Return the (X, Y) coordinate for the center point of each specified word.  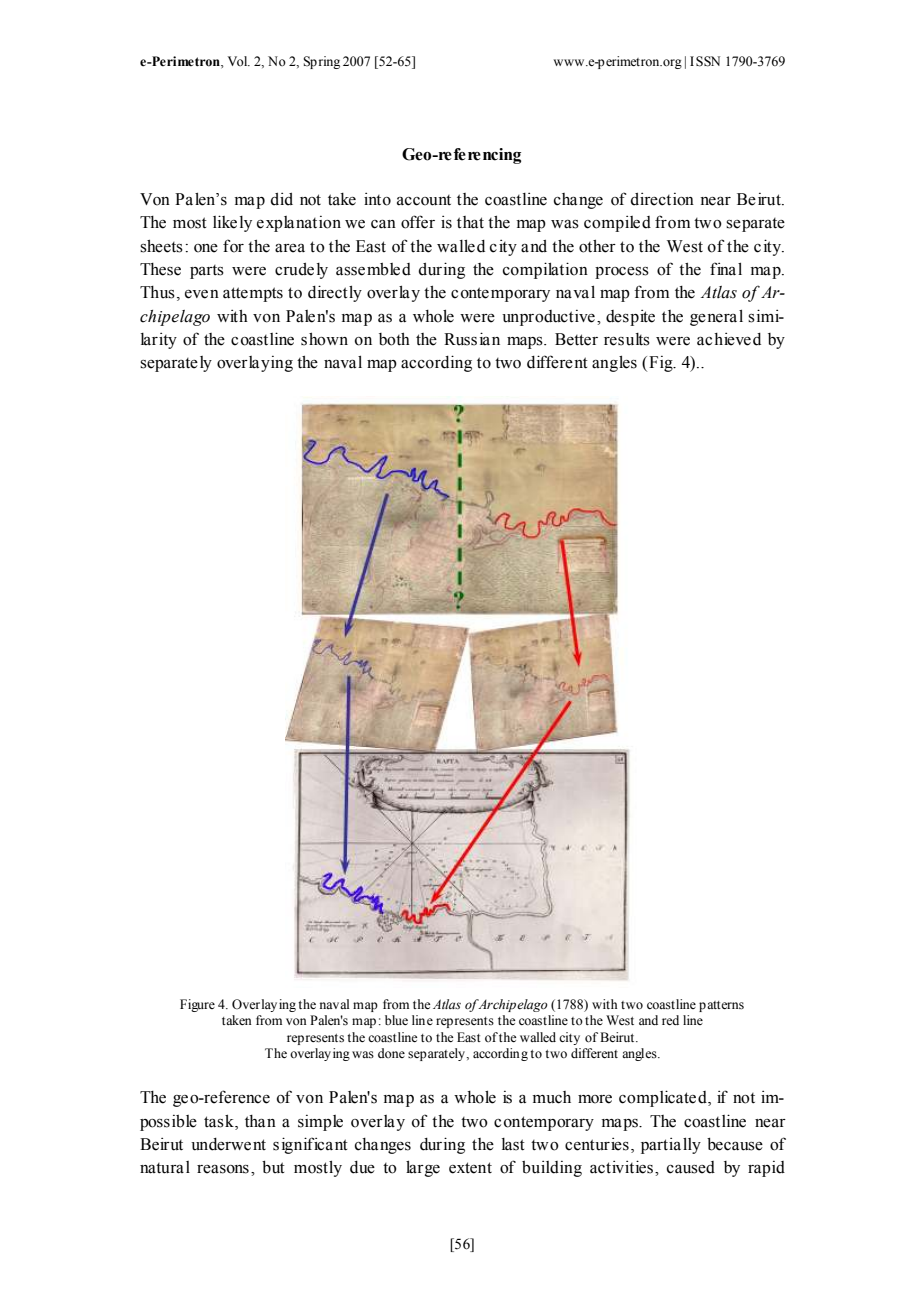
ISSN (705, 61)
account (424, 200)
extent (470, 1168)
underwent (228, 1144)
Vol (239, 61)
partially (671, 1145)
